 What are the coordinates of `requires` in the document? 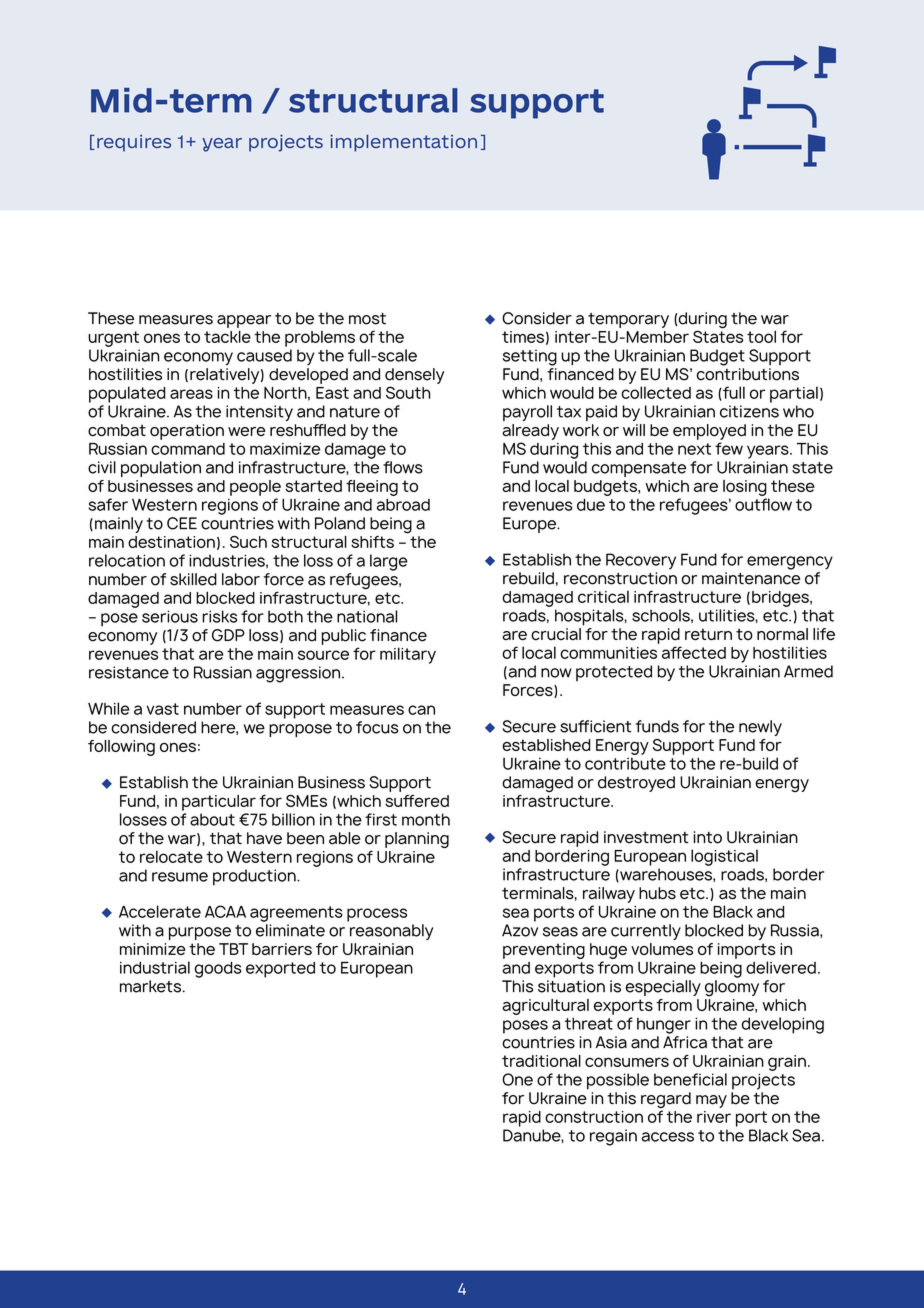 It's located at (134, 143).
